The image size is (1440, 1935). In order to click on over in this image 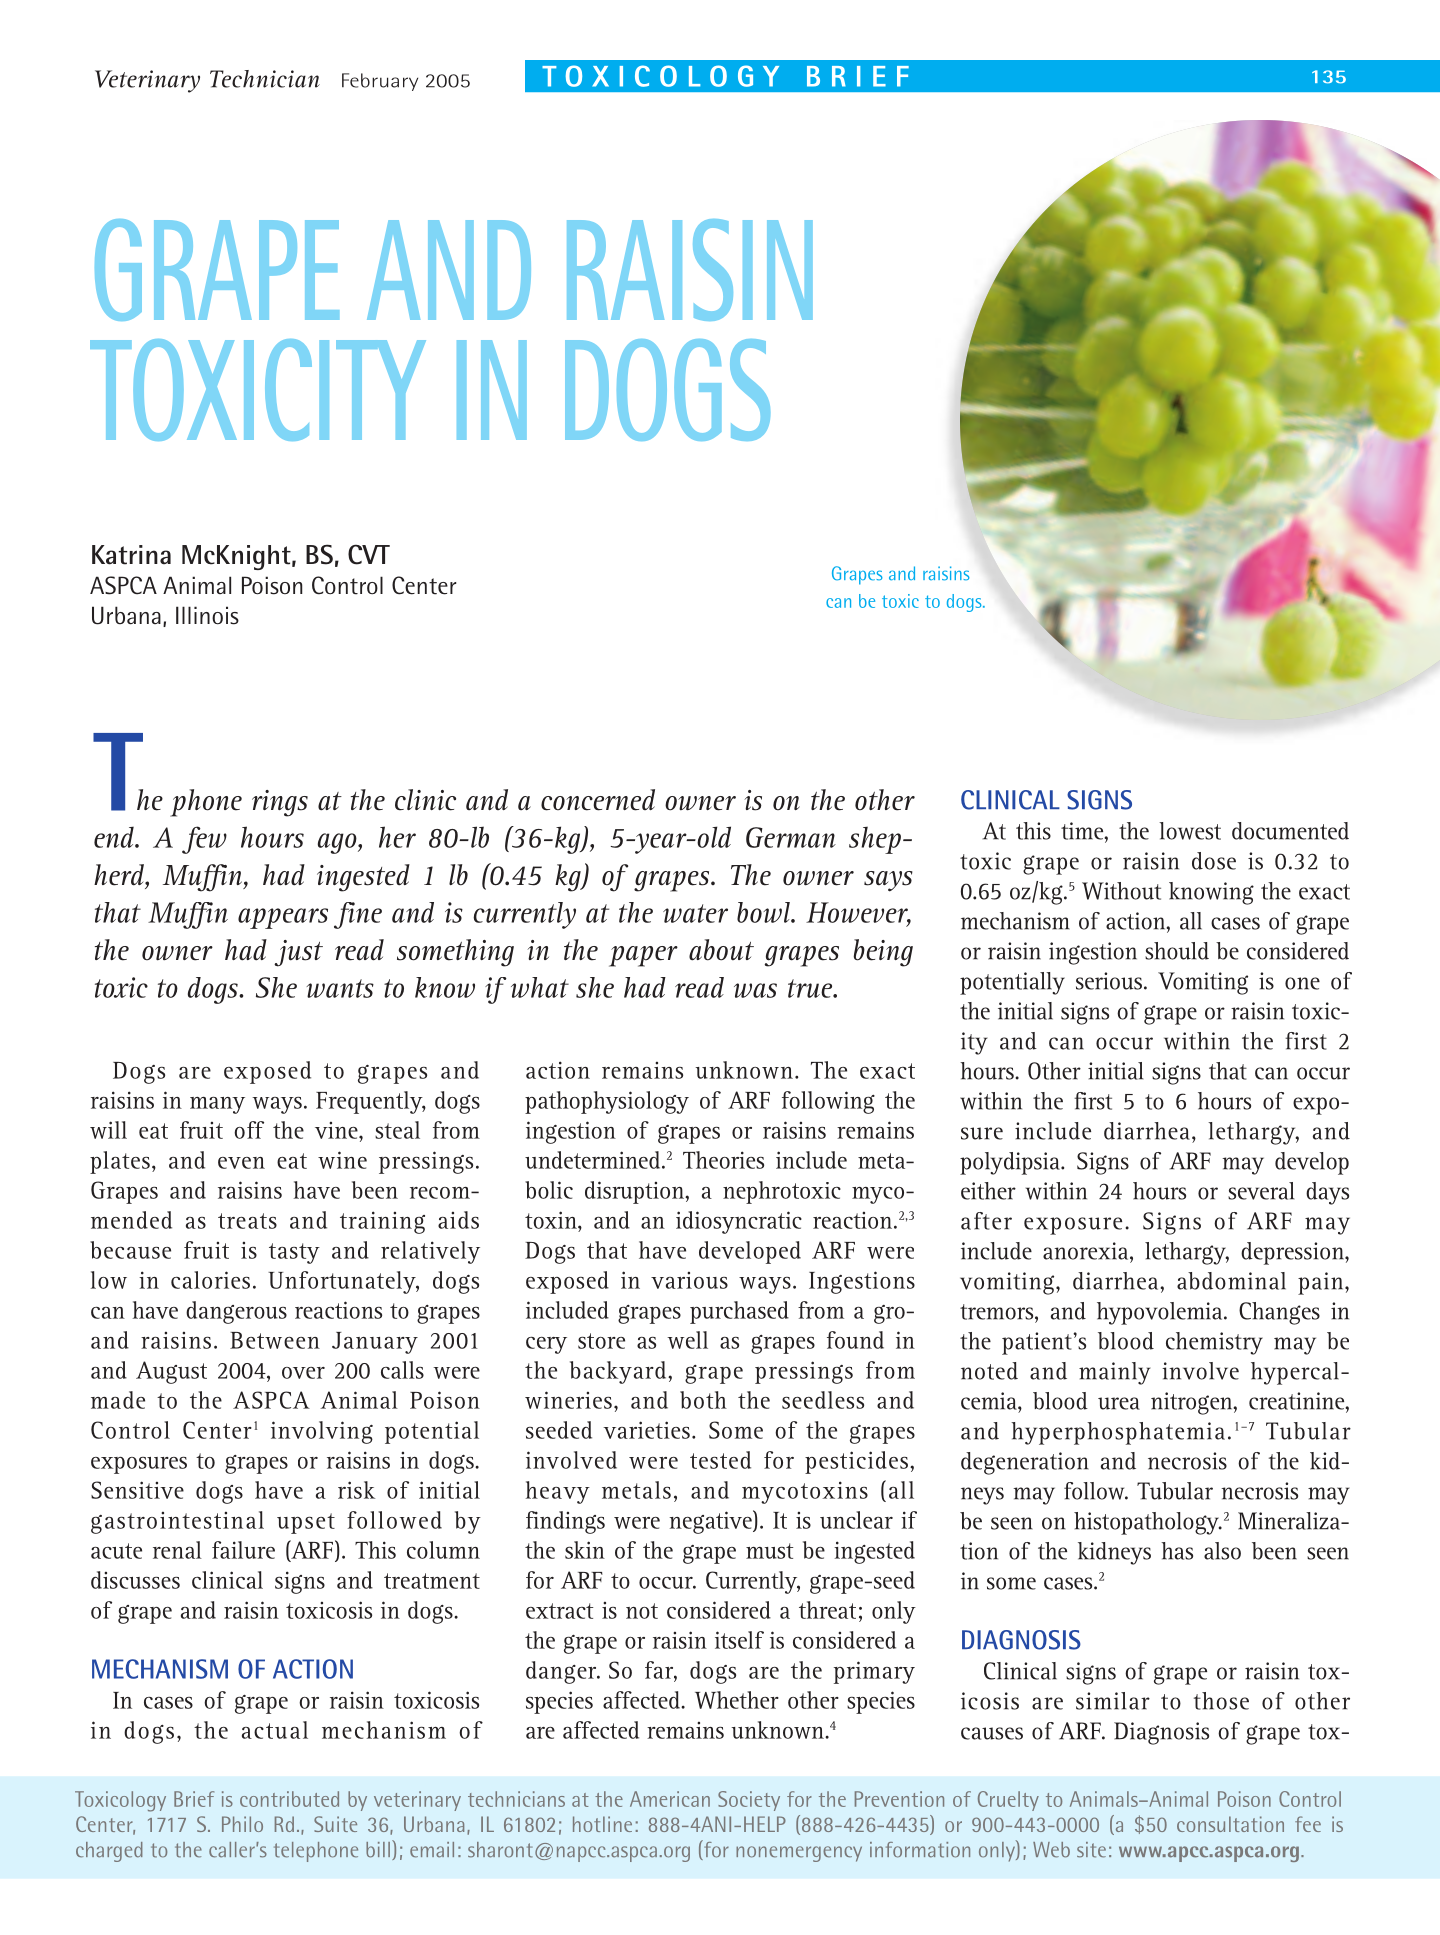, I will do `click(303, 1373)`.
